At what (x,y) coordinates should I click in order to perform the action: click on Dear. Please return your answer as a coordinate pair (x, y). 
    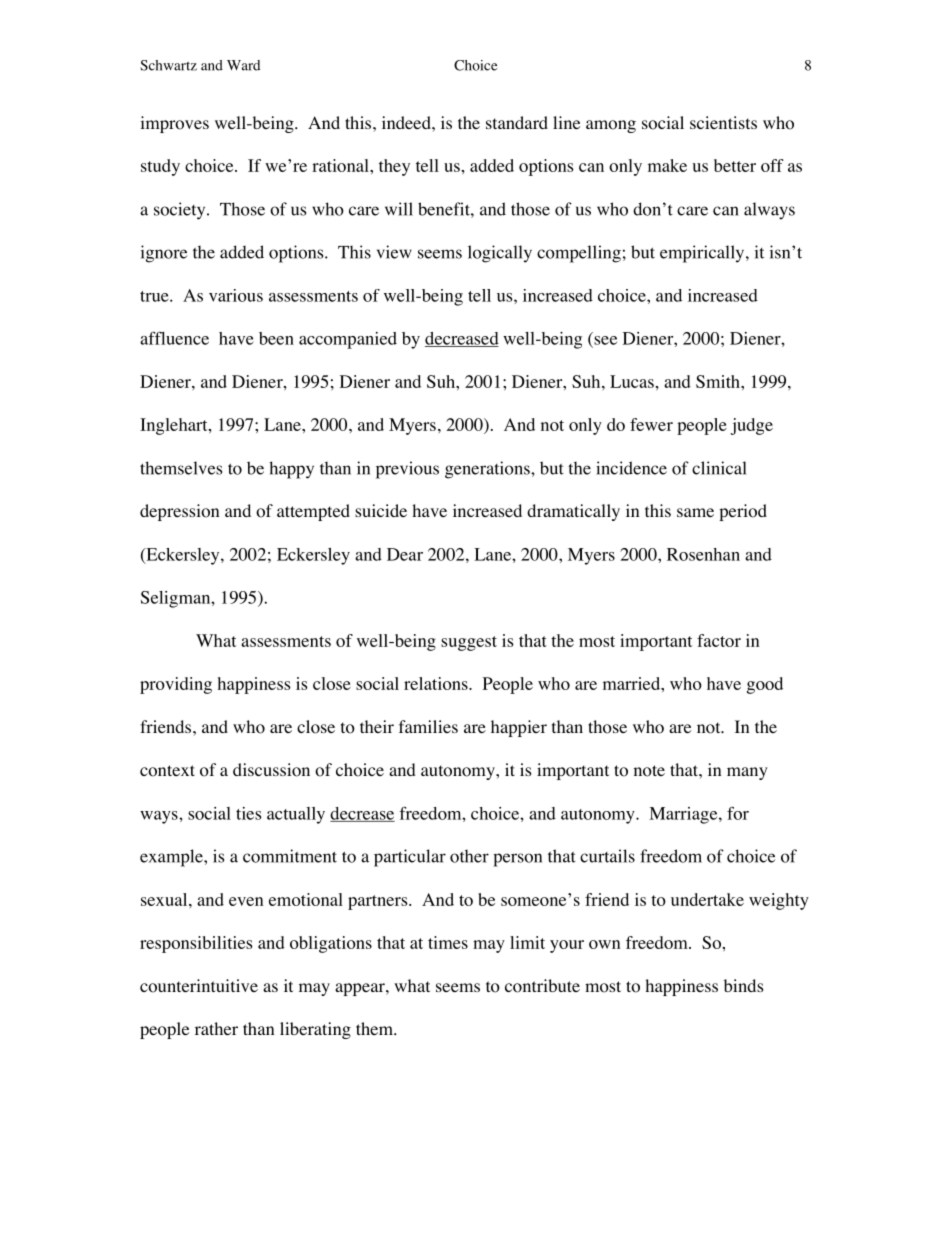
    Looking at the image, I should click on (405, 554).
